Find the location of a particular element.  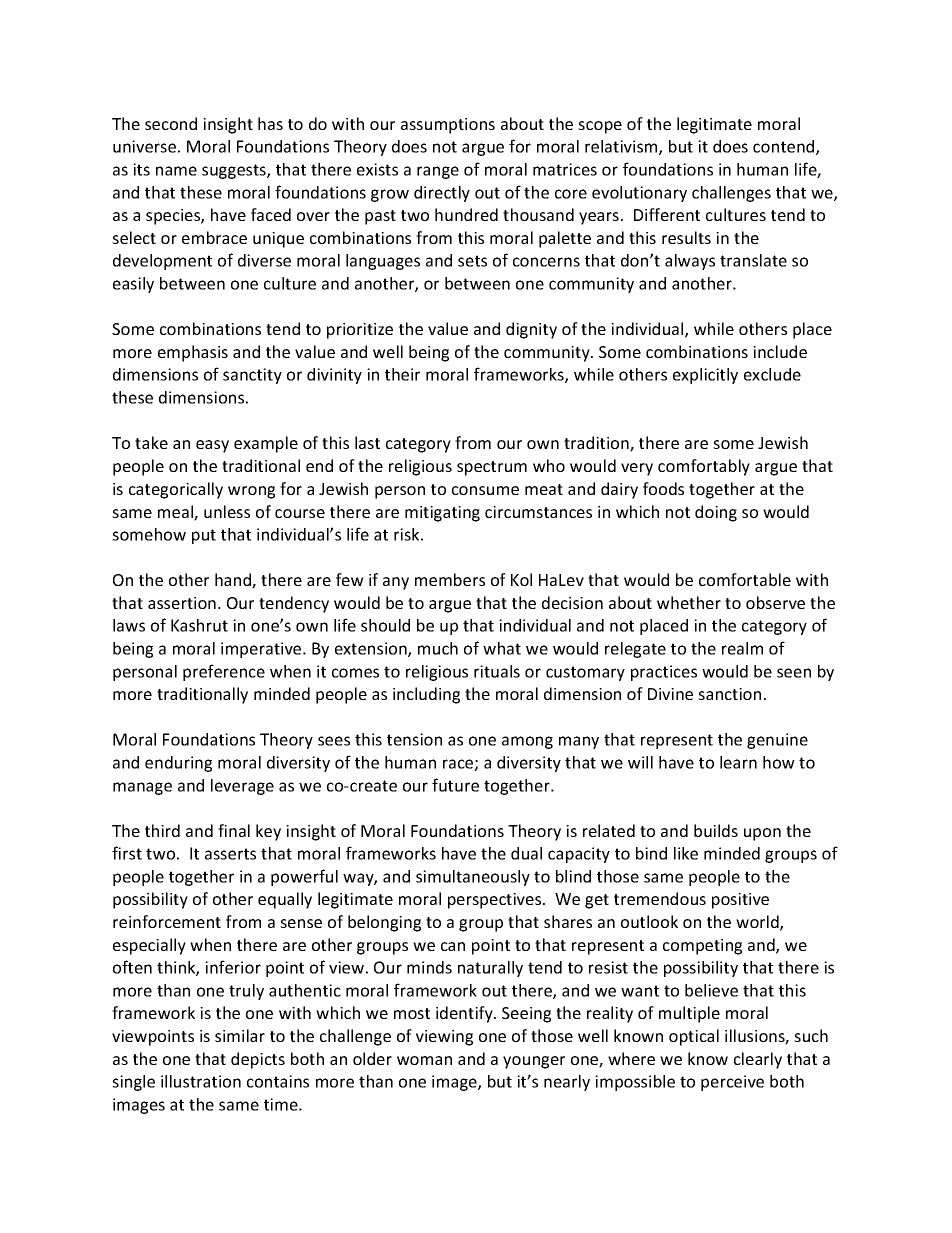

suggests is located at coordinates (235, 171).
